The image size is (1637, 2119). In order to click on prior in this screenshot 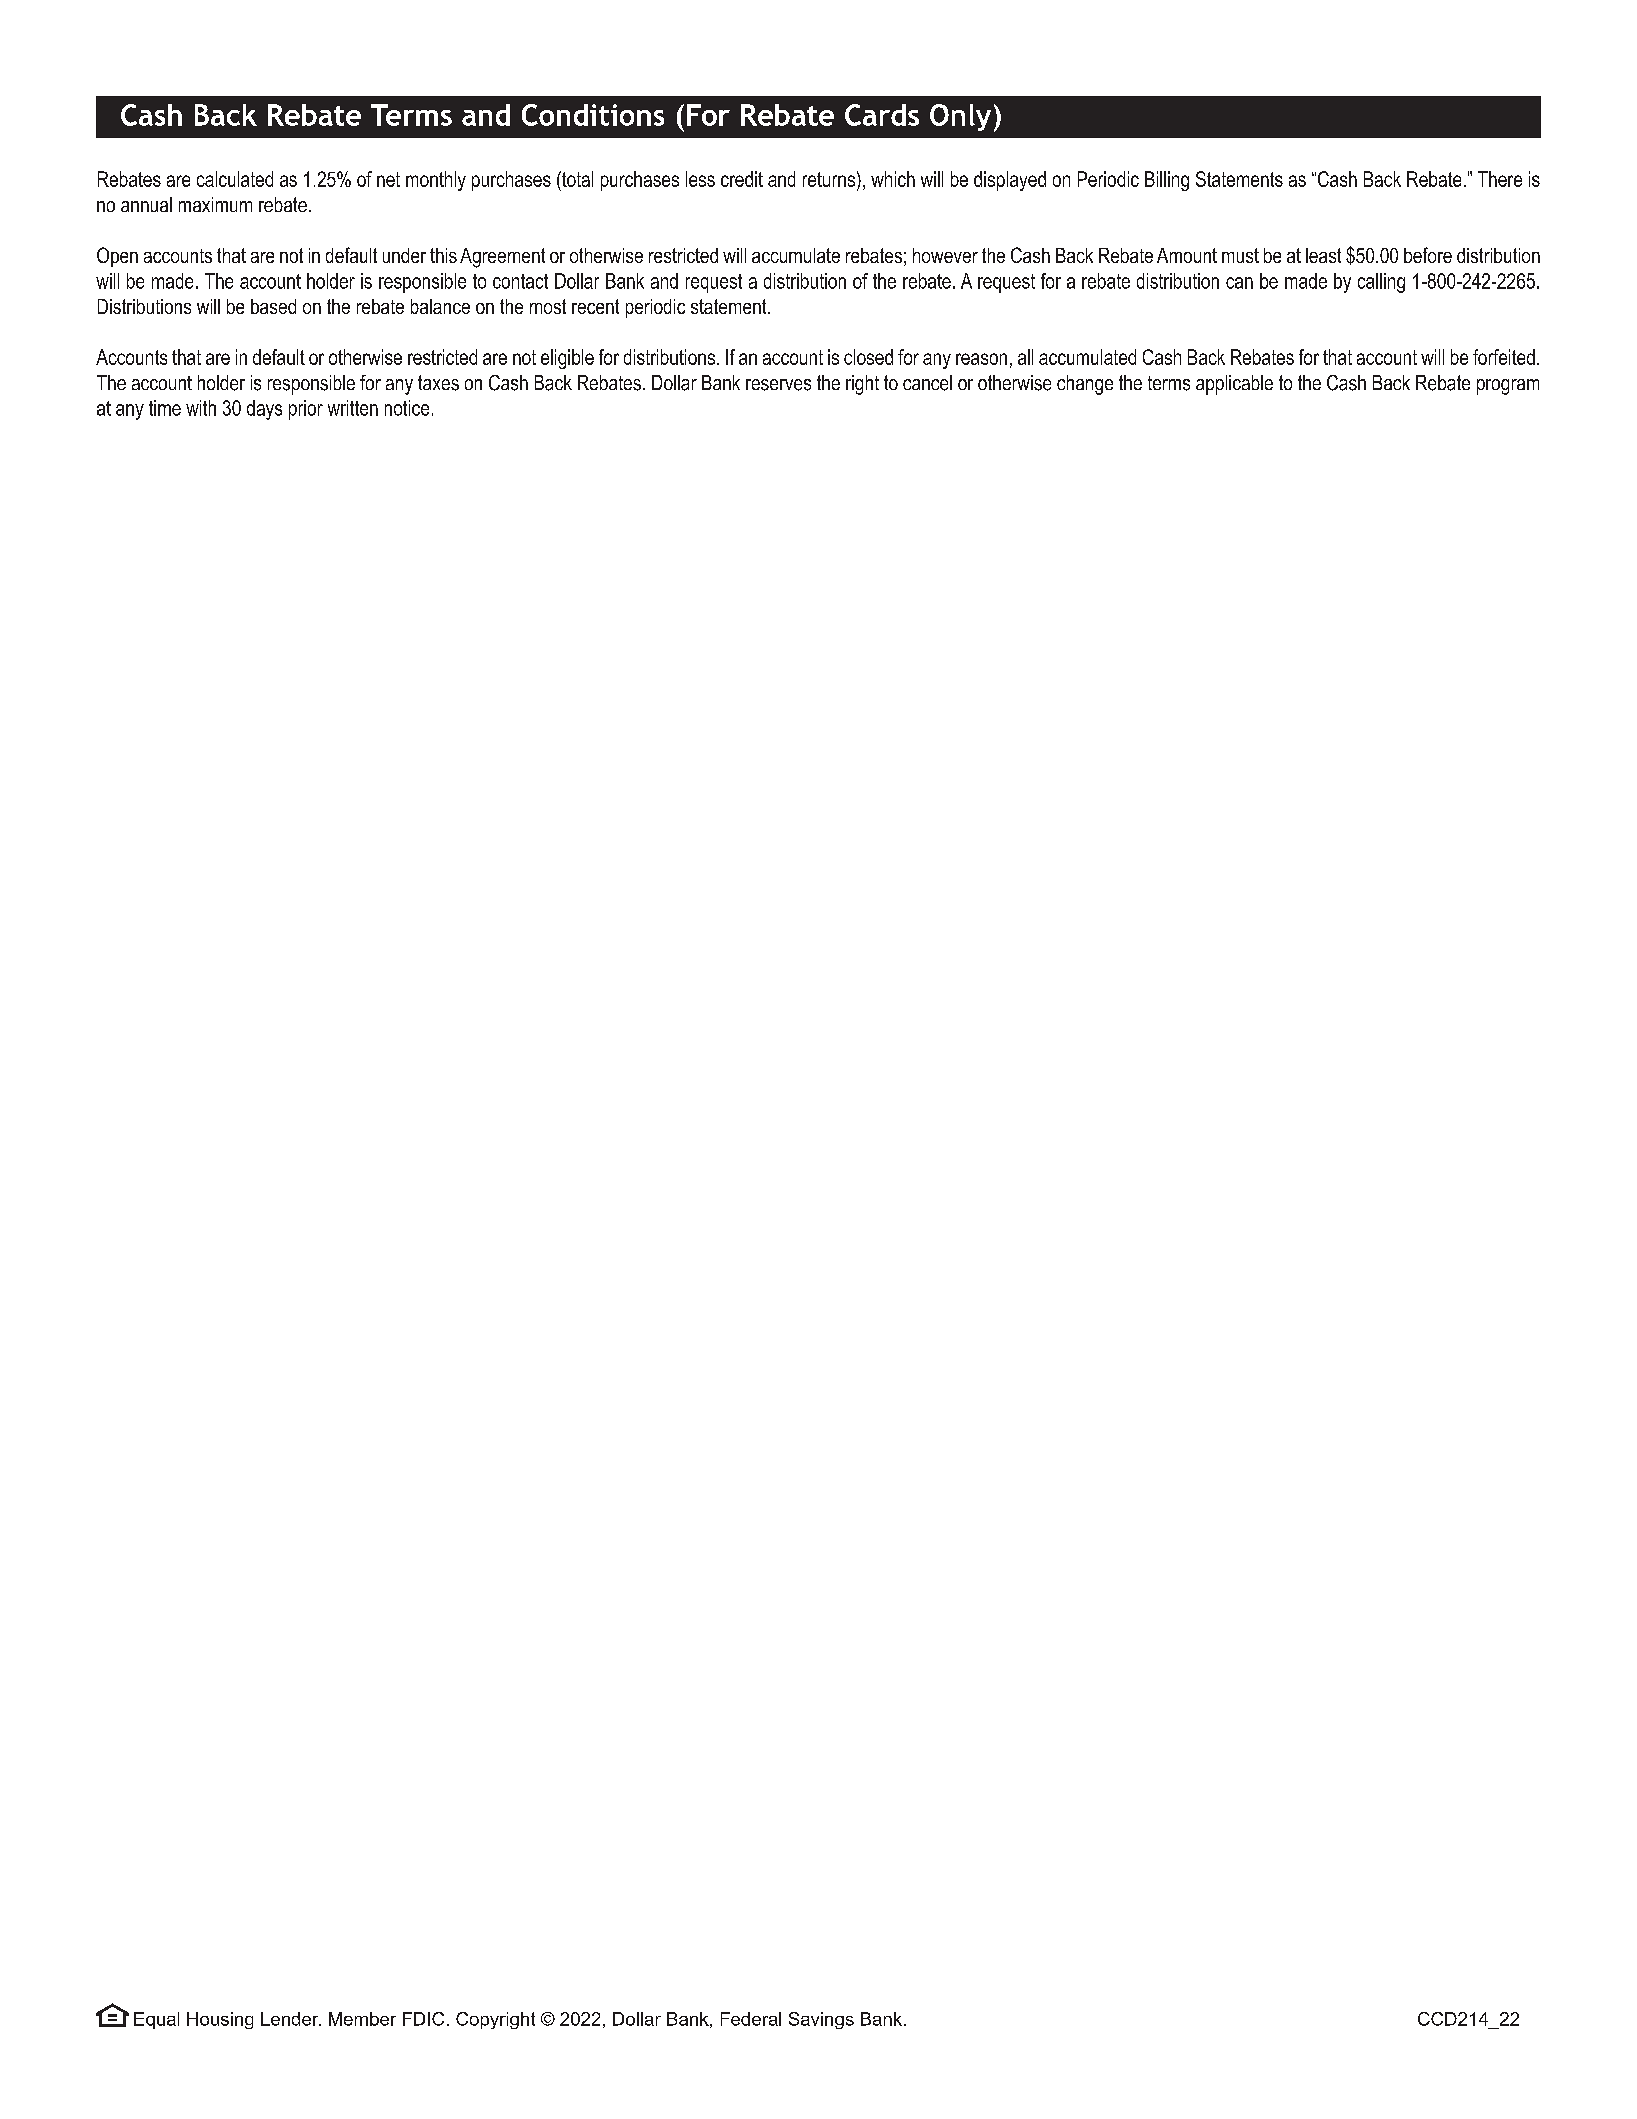, I will do `click(306, 410)`.
